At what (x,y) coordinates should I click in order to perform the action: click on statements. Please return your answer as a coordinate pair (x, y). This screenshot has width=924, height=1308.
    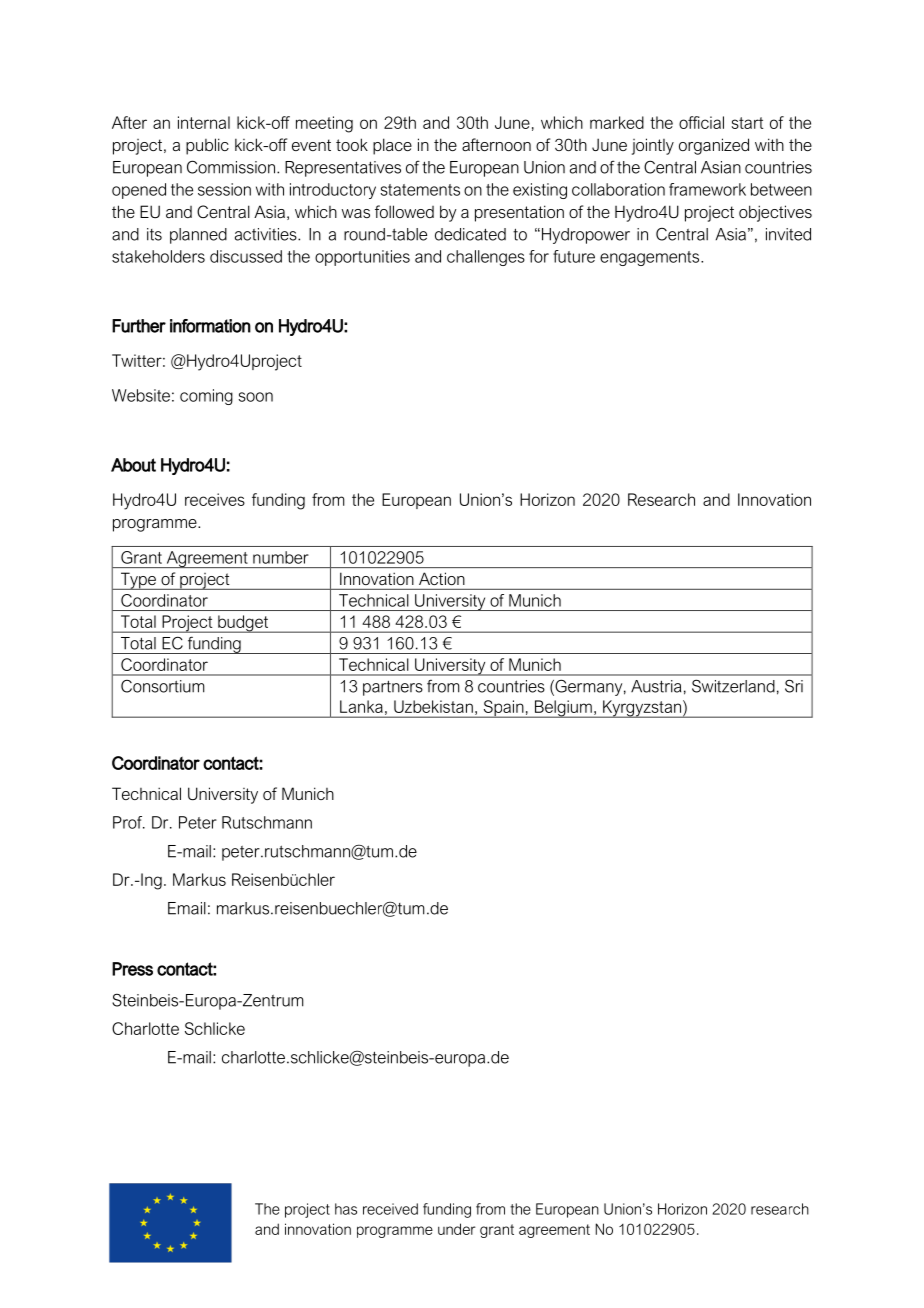
    Looking at the image, I should click on (420, 190).
